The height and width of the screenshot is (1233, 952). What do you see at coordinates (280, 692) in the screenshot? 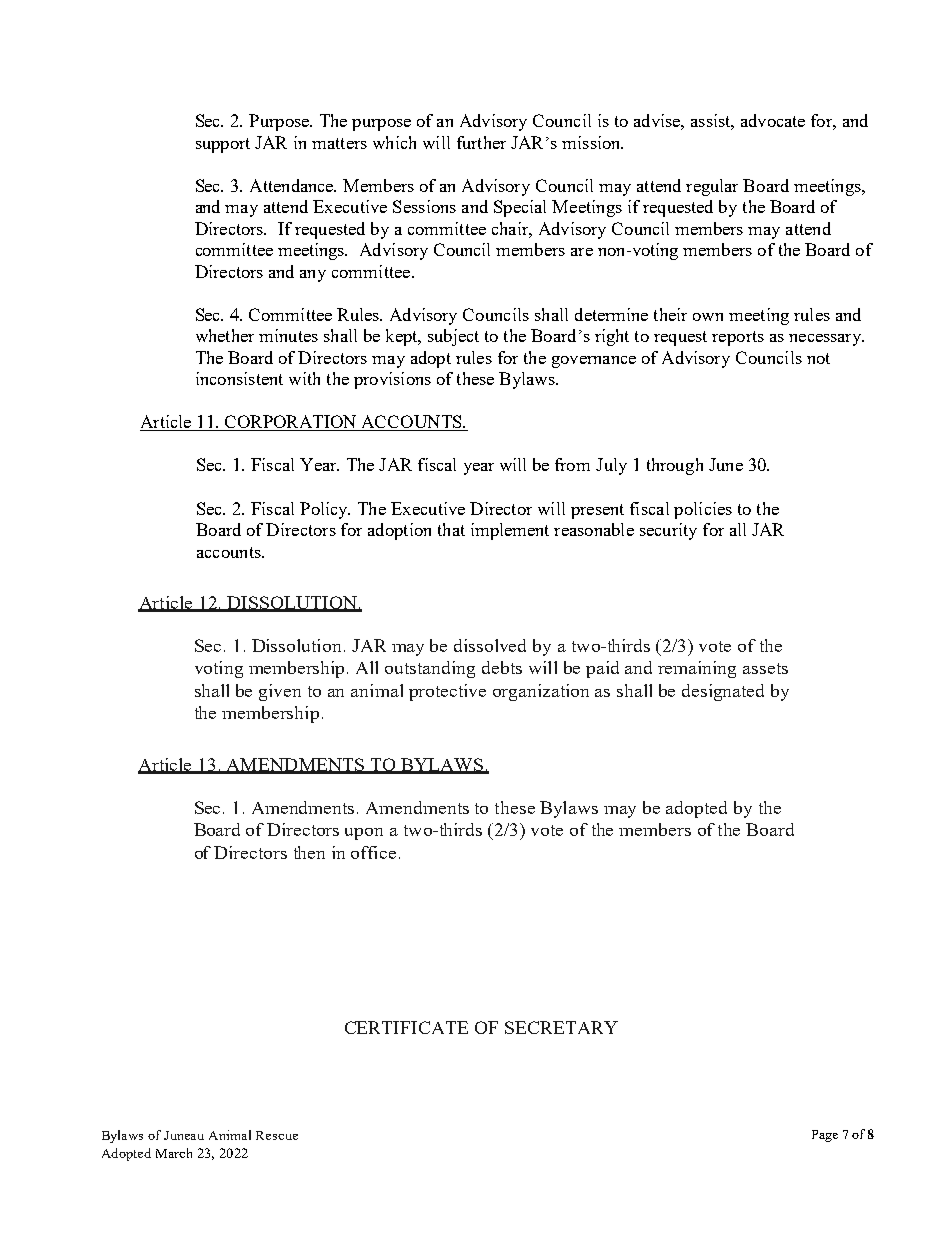
I see `given` at bounding box center [280, 692].
